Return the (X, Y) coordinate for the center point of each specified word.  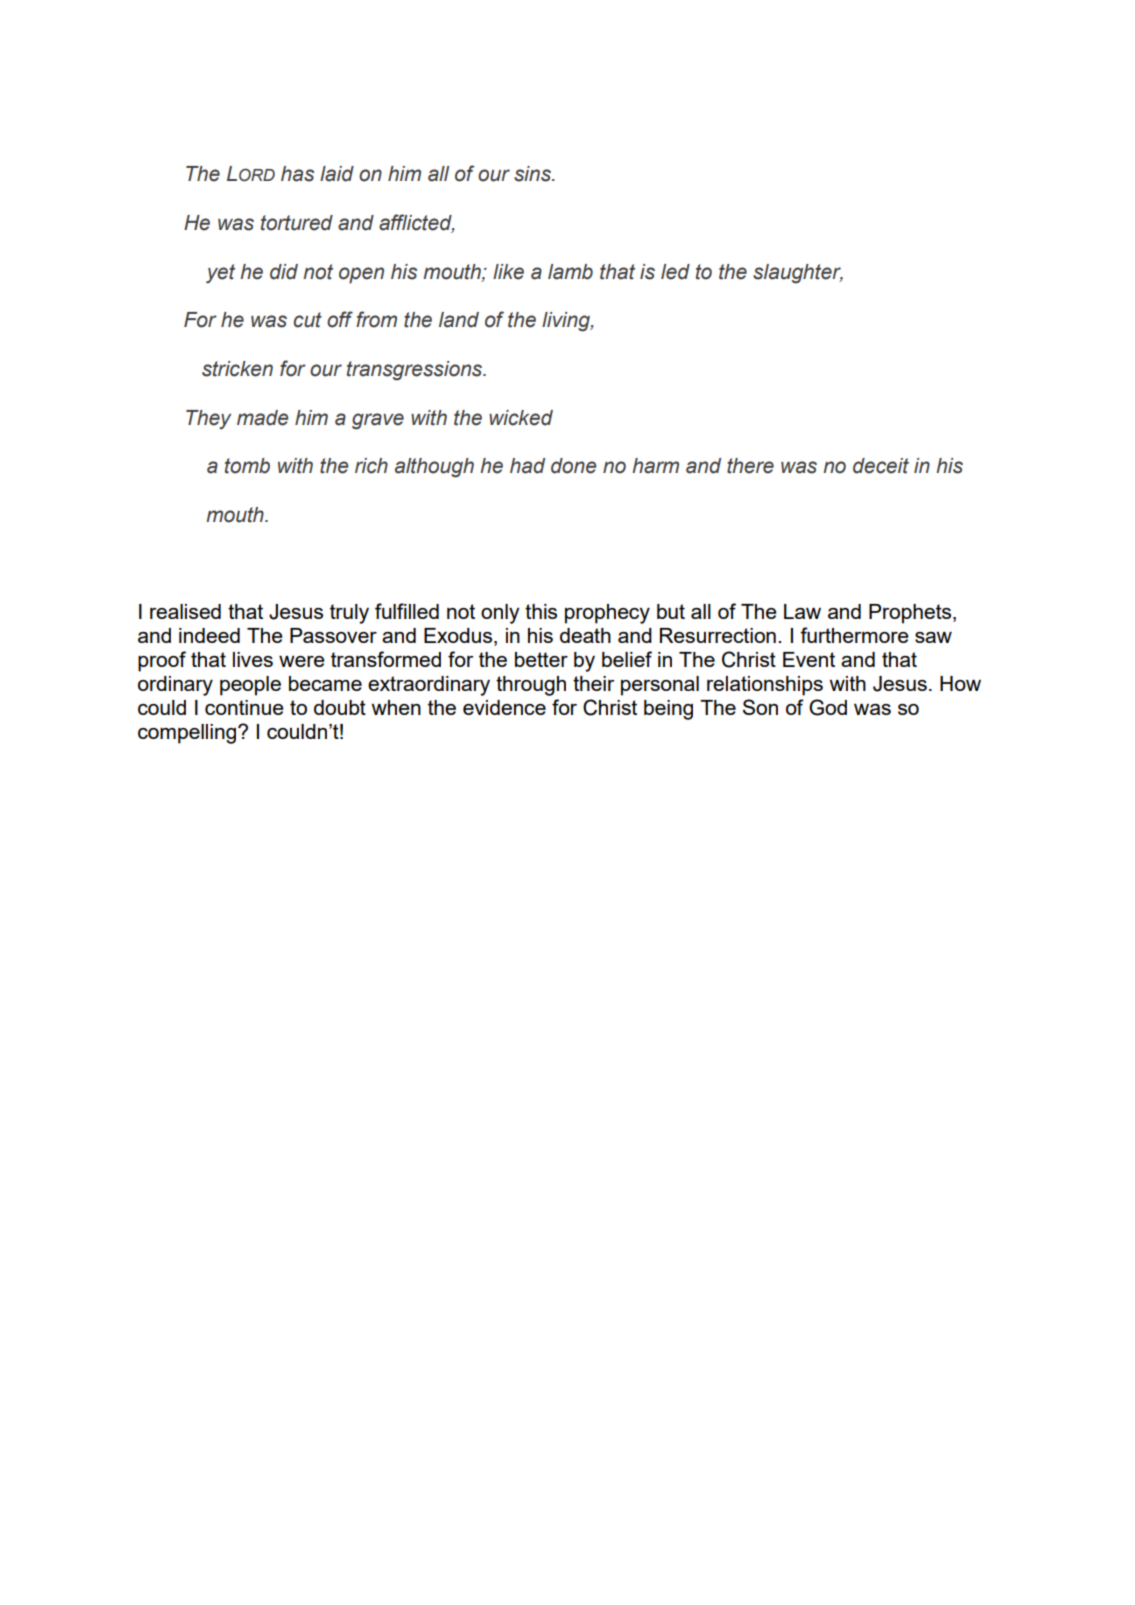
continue (244, 707)
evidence (504, 707)
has (297, 174)
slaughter (798, 274)
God (828, 707)
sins (533, 174)
